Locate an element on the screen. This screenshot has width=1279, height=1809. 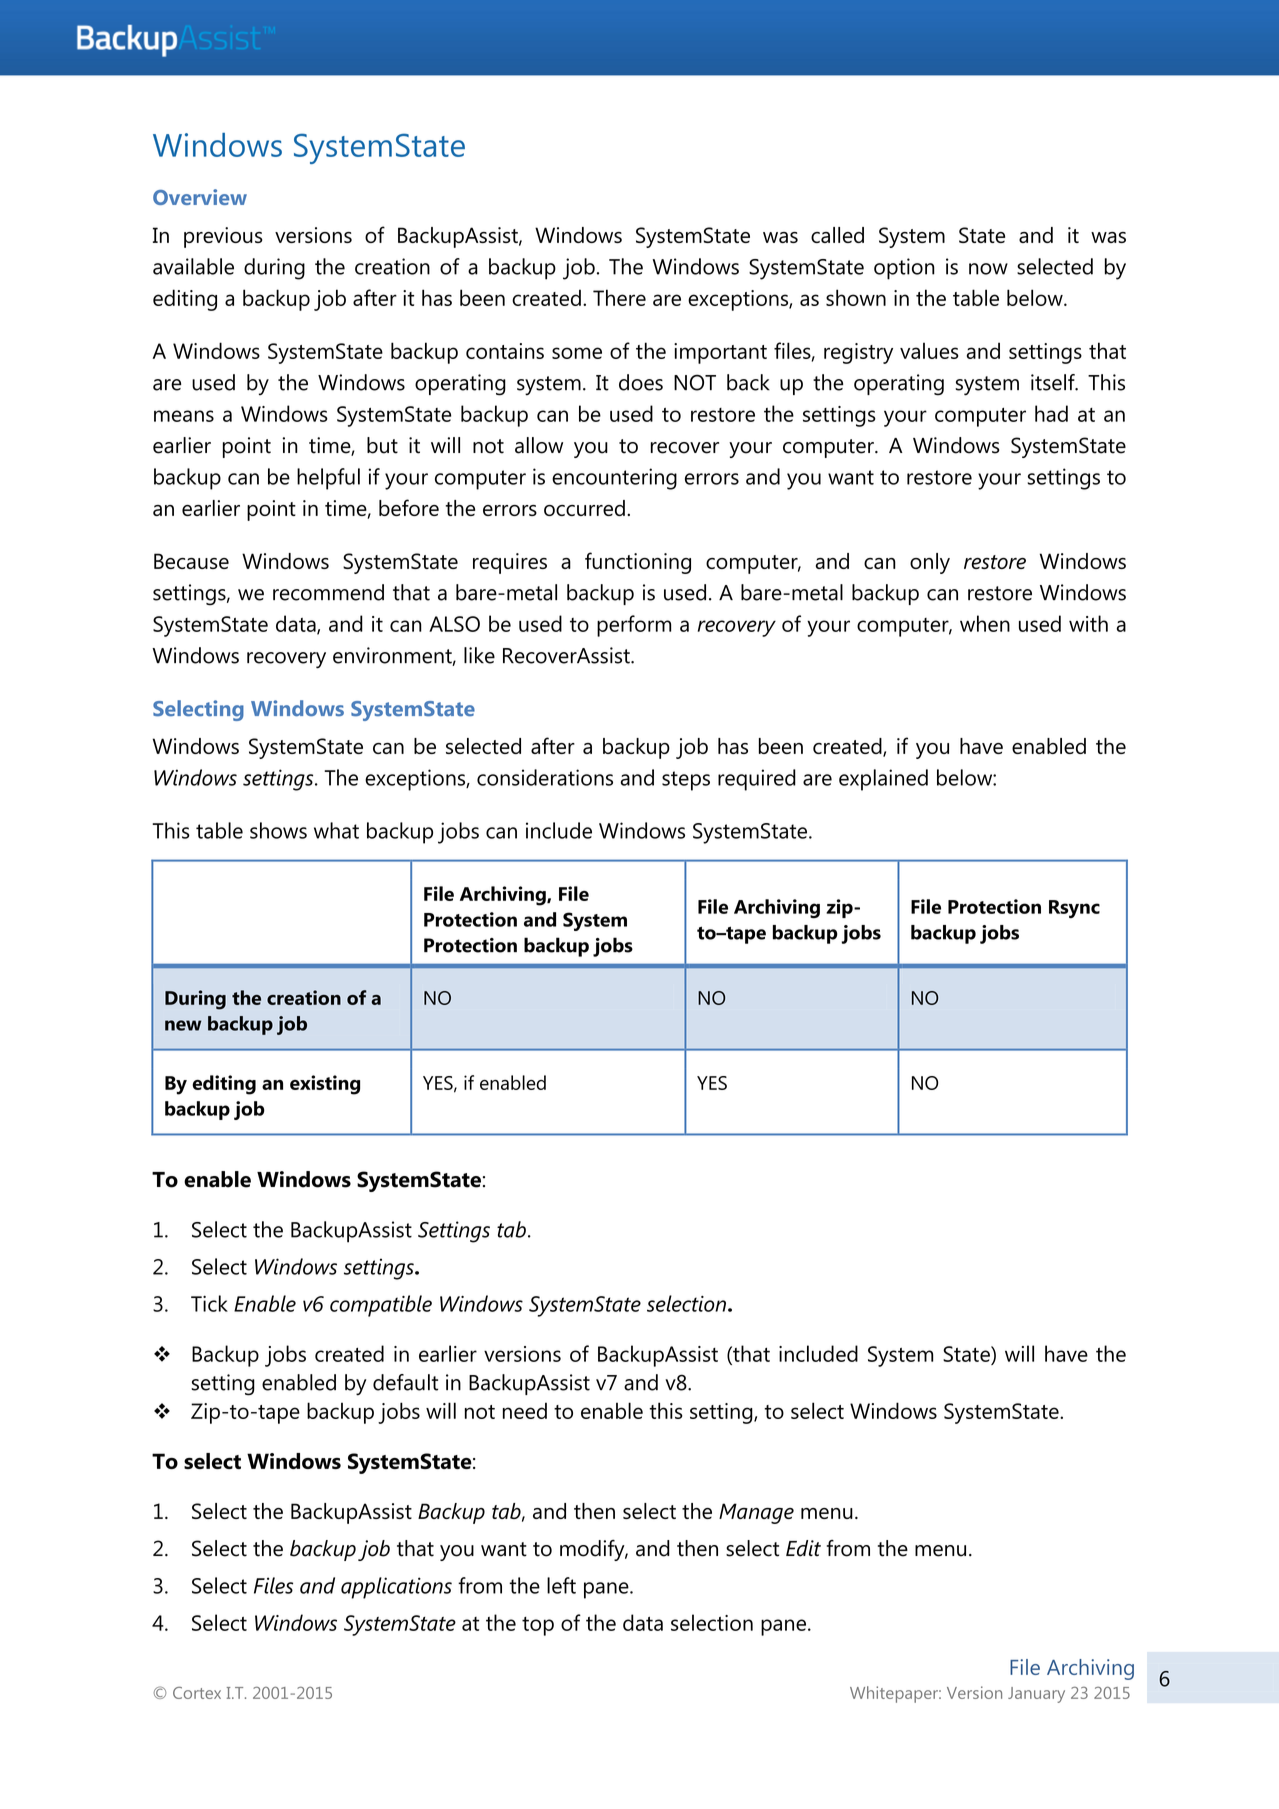
steps is located at coordinates (686, 781).
